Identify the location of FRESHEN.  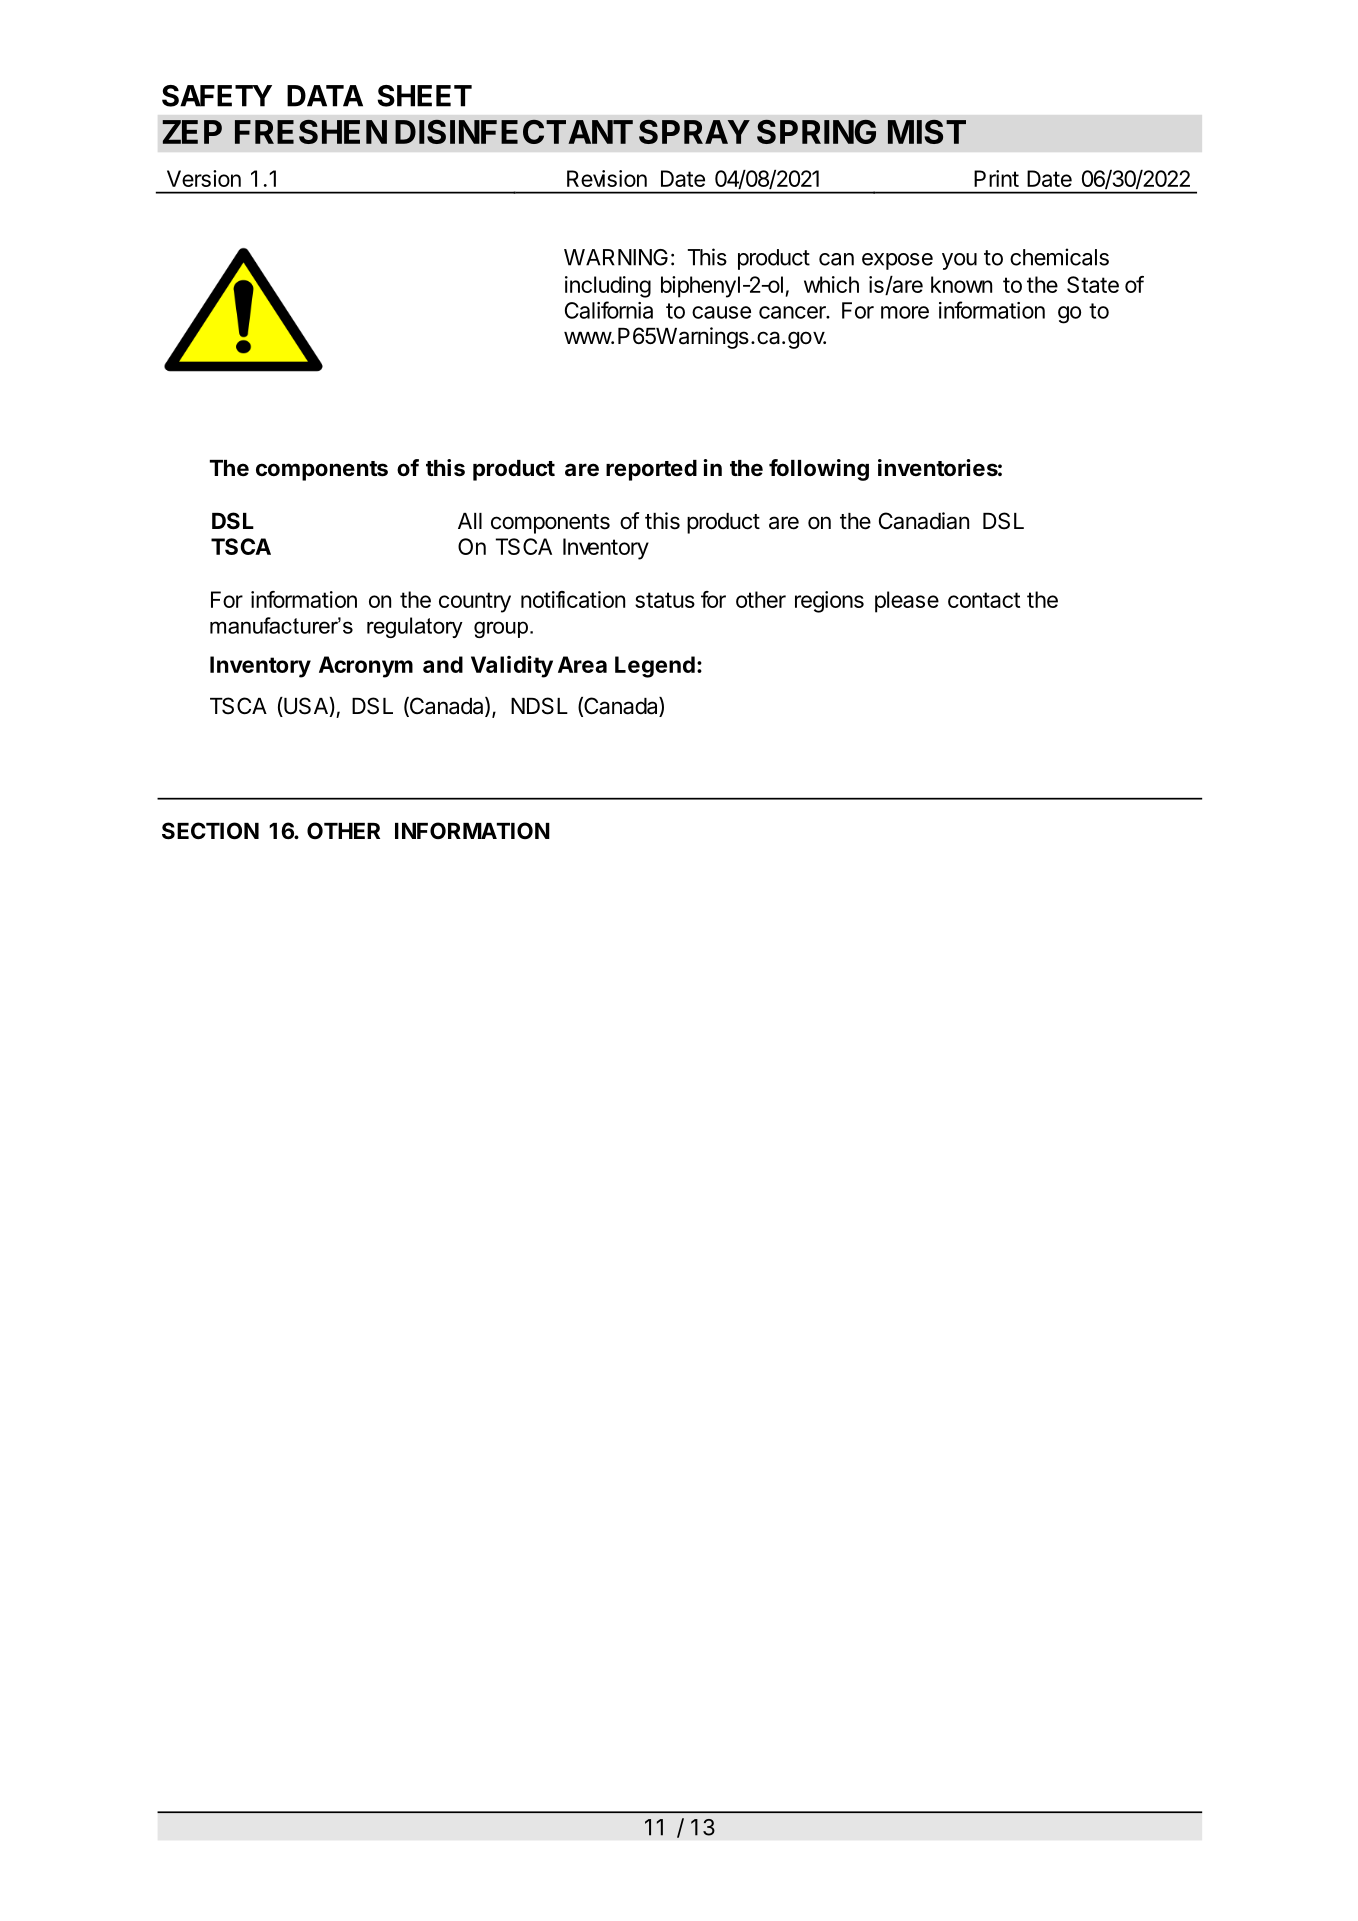
(311, 132).
